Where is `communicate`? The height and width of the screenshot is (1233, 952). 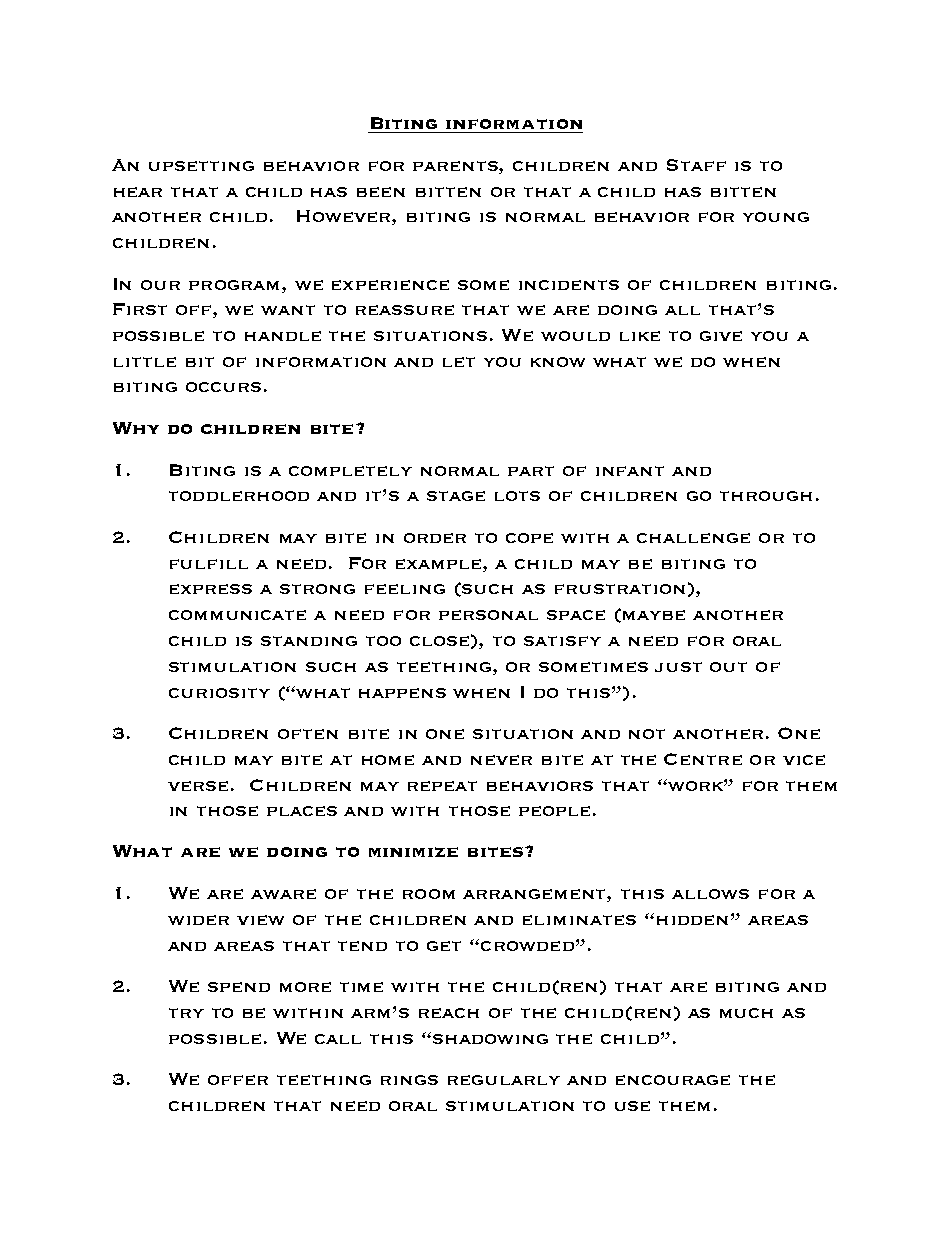
communicate is located at coordinates (237, 615).
